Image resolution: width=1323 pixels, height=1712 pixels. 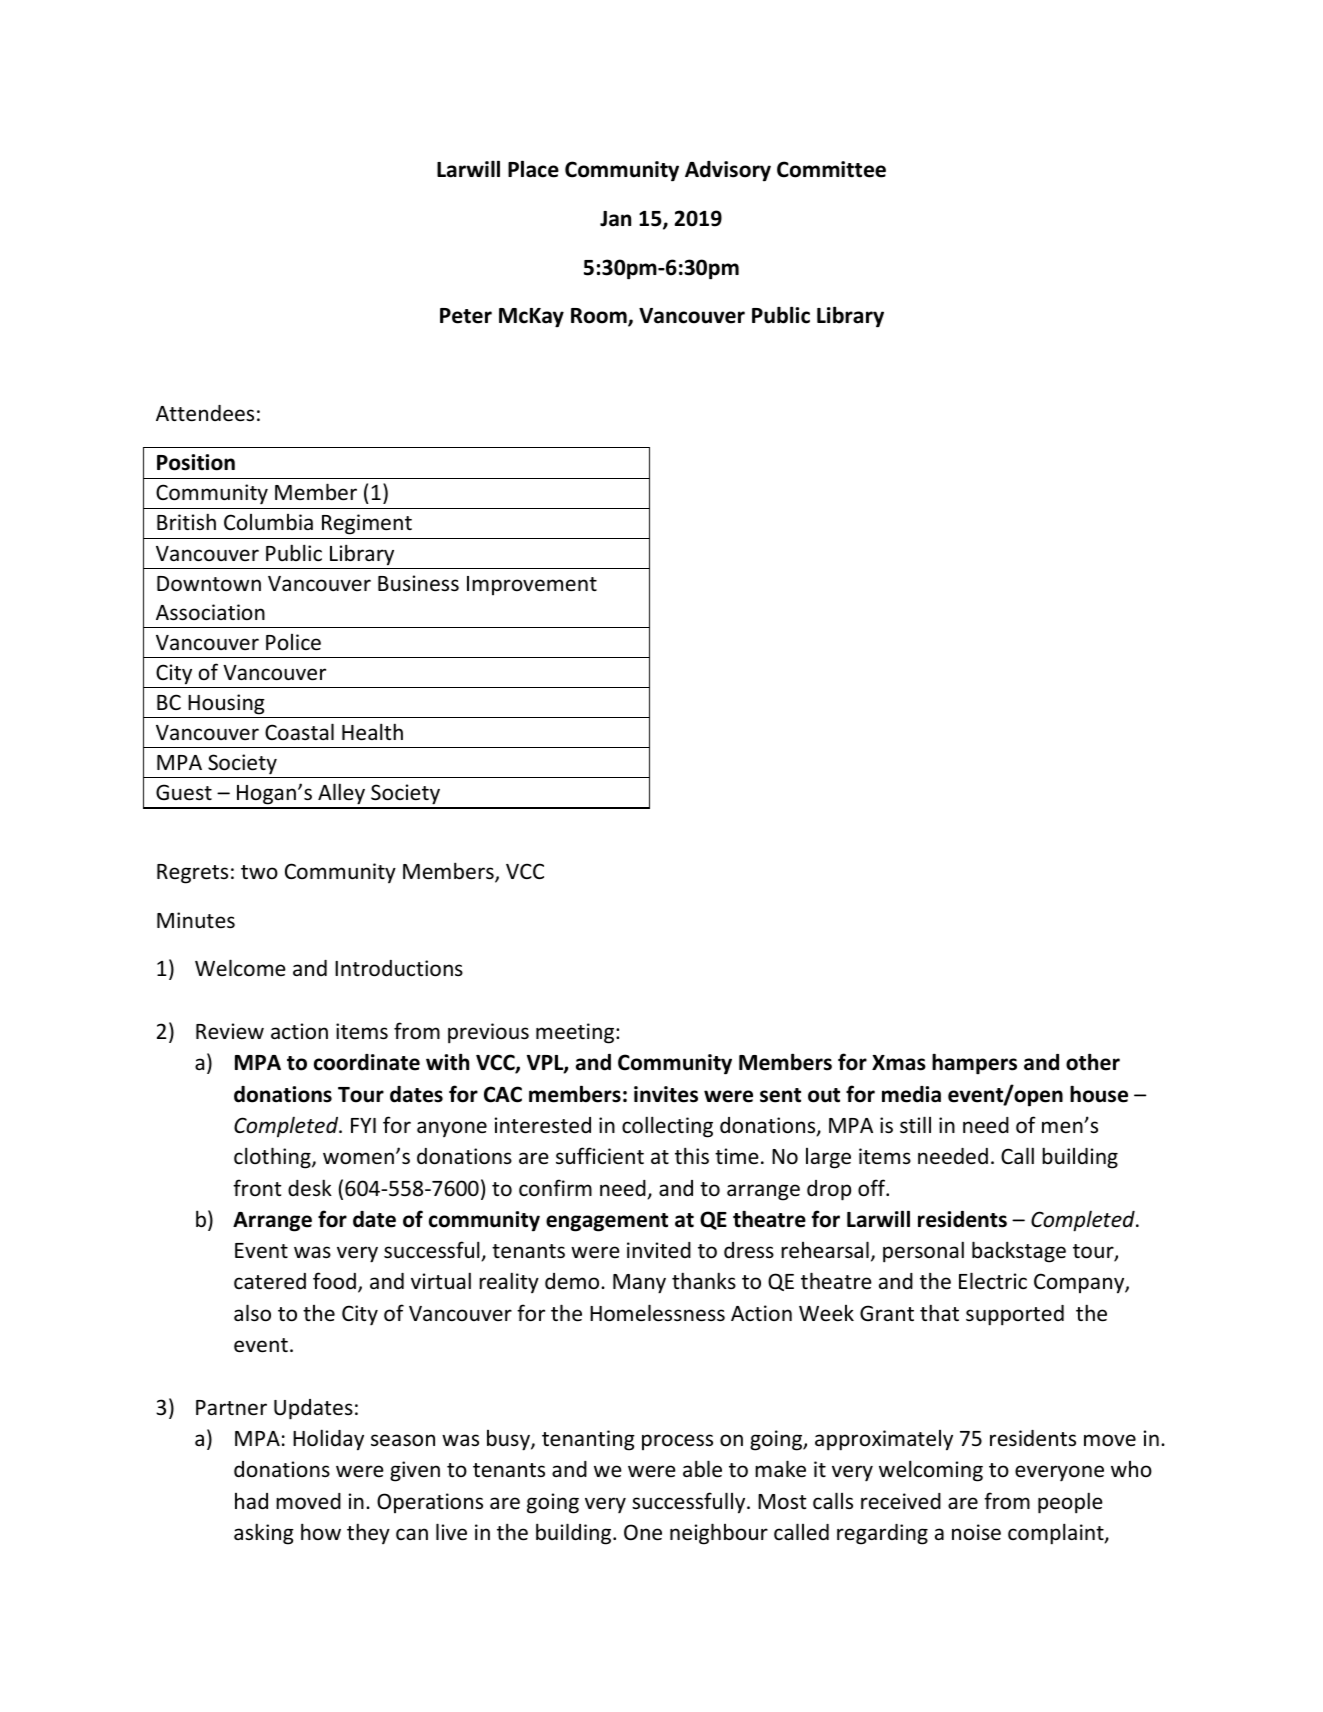 I want to click on two, so click(x=259, y=872).
